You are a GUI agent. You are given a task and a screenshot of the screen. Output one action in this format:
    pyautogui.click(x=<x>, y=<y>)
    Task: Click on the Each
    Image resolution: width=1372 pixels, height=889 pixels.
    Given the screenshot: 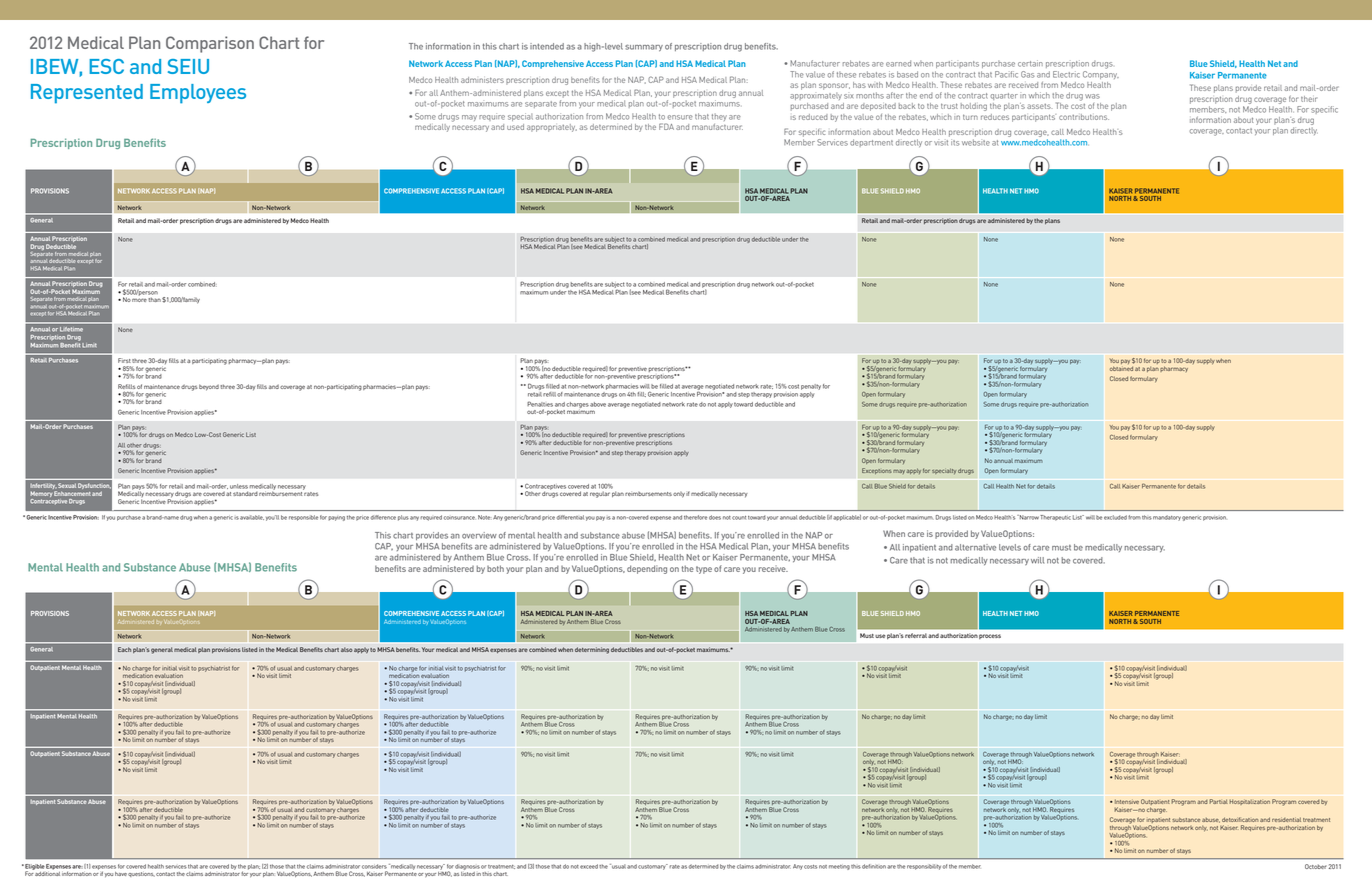 What is the action you would take?
    pyautogui.click(x=124, y=649)
